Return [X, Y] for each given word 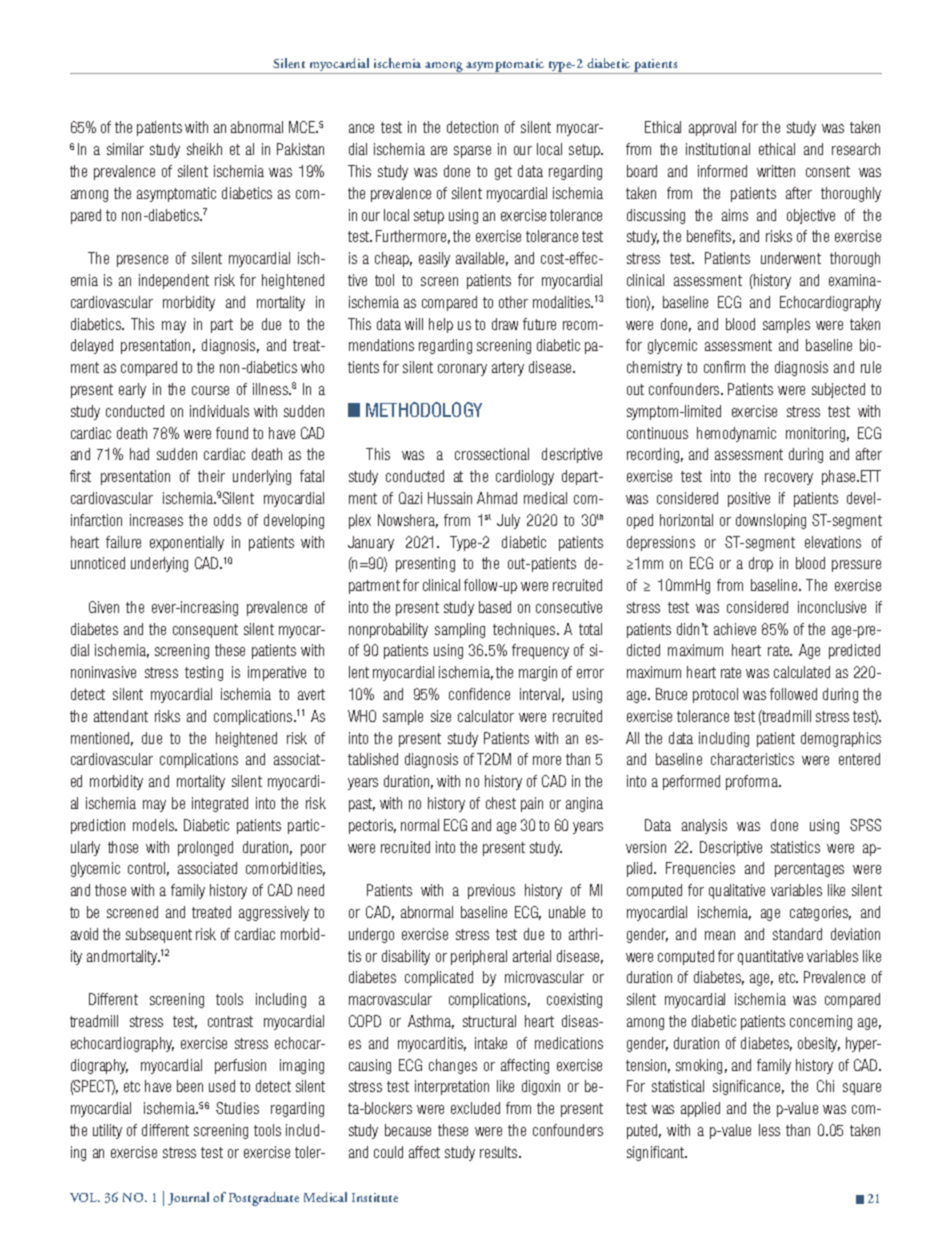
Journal [188, 1198]
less [769, 1130]
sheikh [204, 149]
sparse [472, 152]
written [776, 171]
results [500, 1152]
